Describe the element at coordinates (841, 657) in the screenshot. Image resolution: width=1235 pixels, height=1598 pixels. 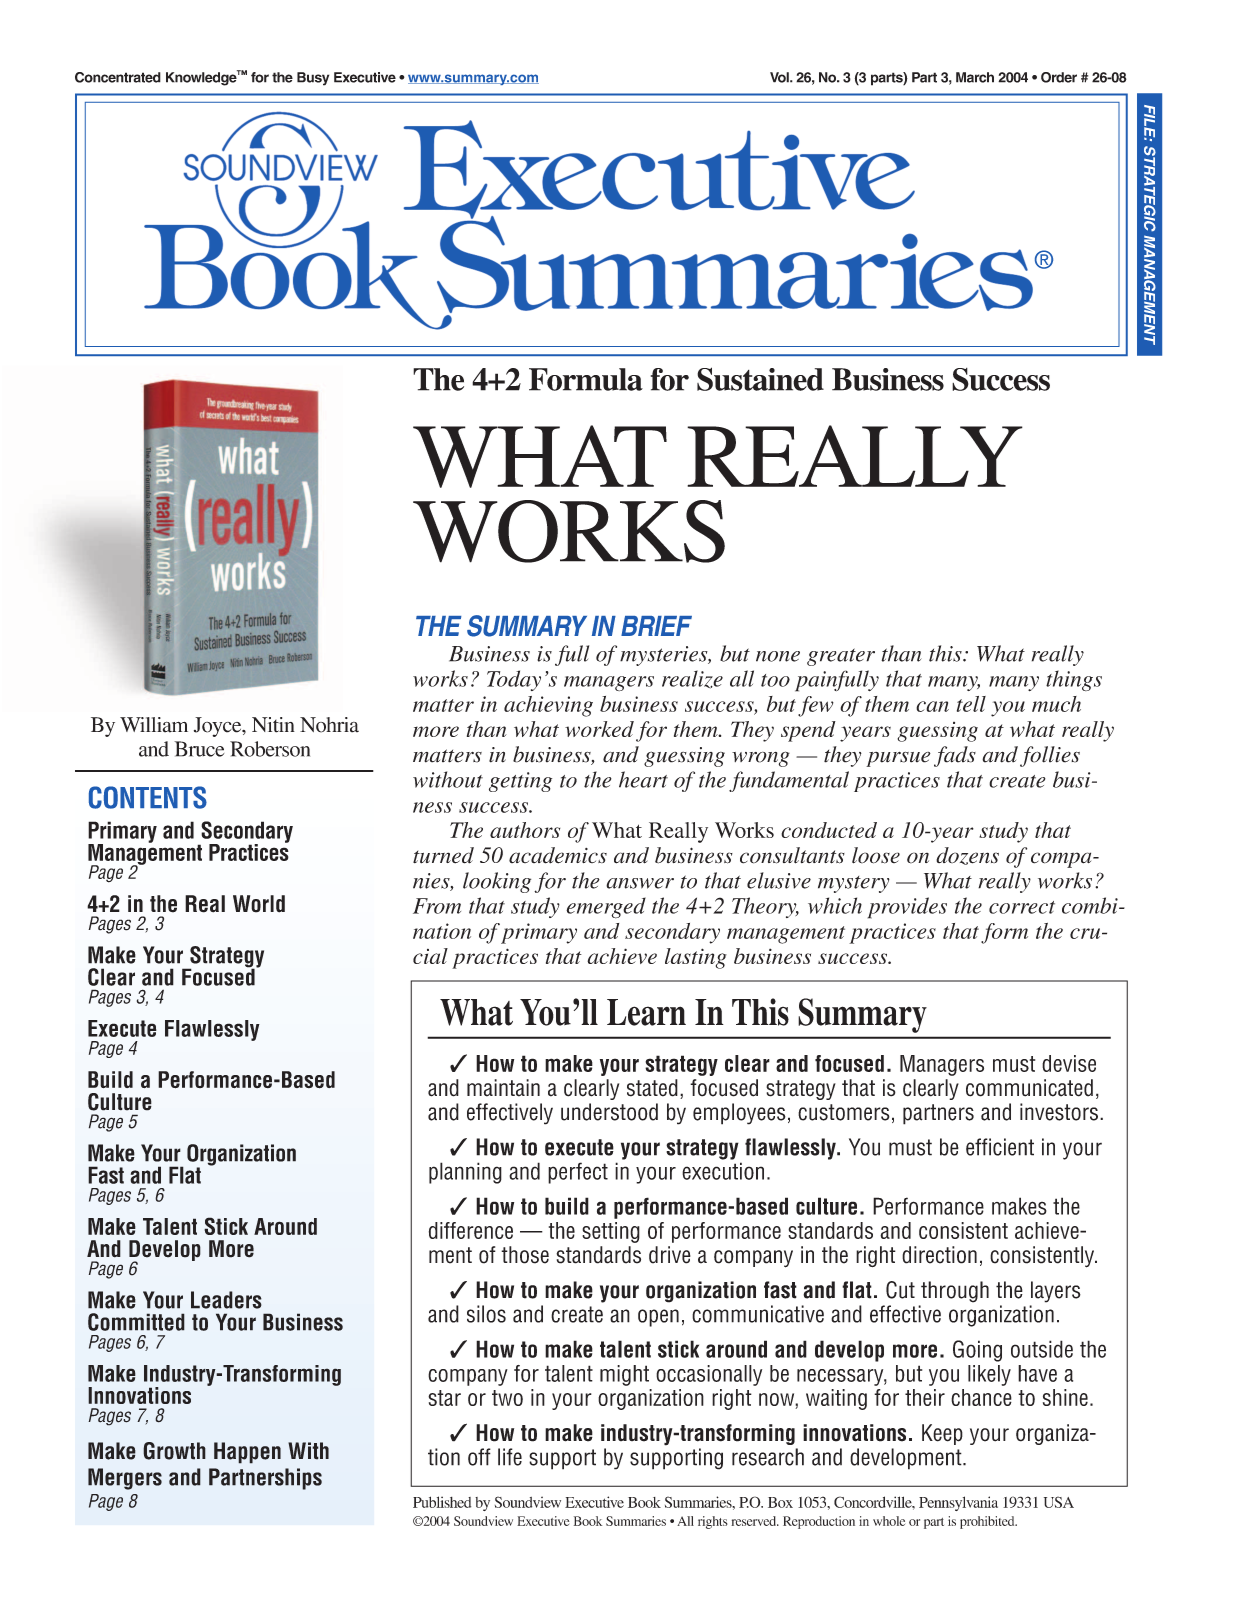
I see `greater` at that location.
